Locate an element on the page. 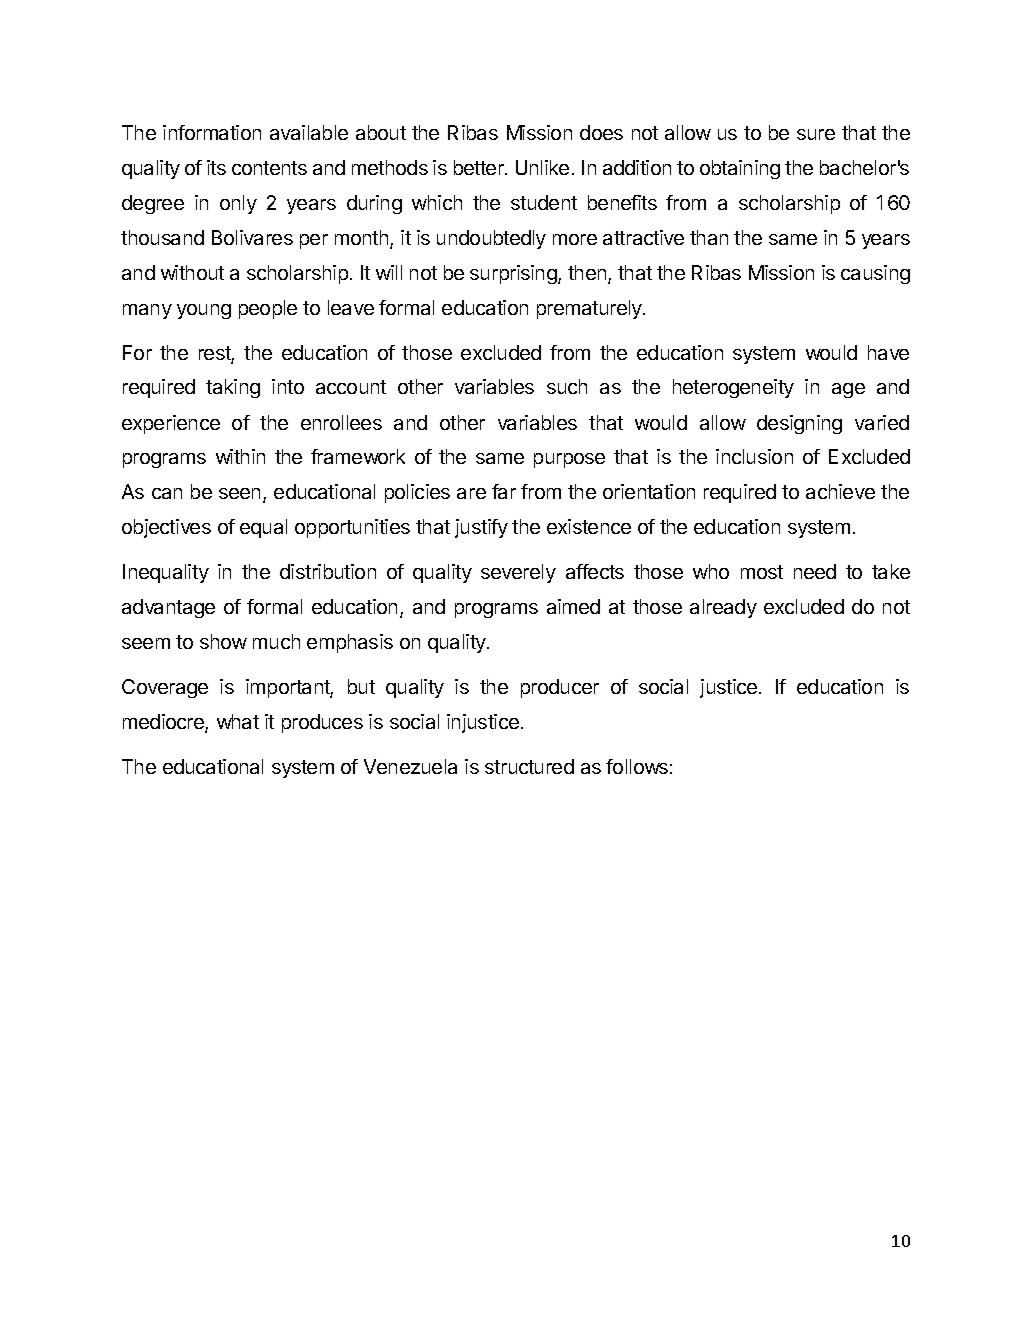  what is located at coordinates (238, 721).
